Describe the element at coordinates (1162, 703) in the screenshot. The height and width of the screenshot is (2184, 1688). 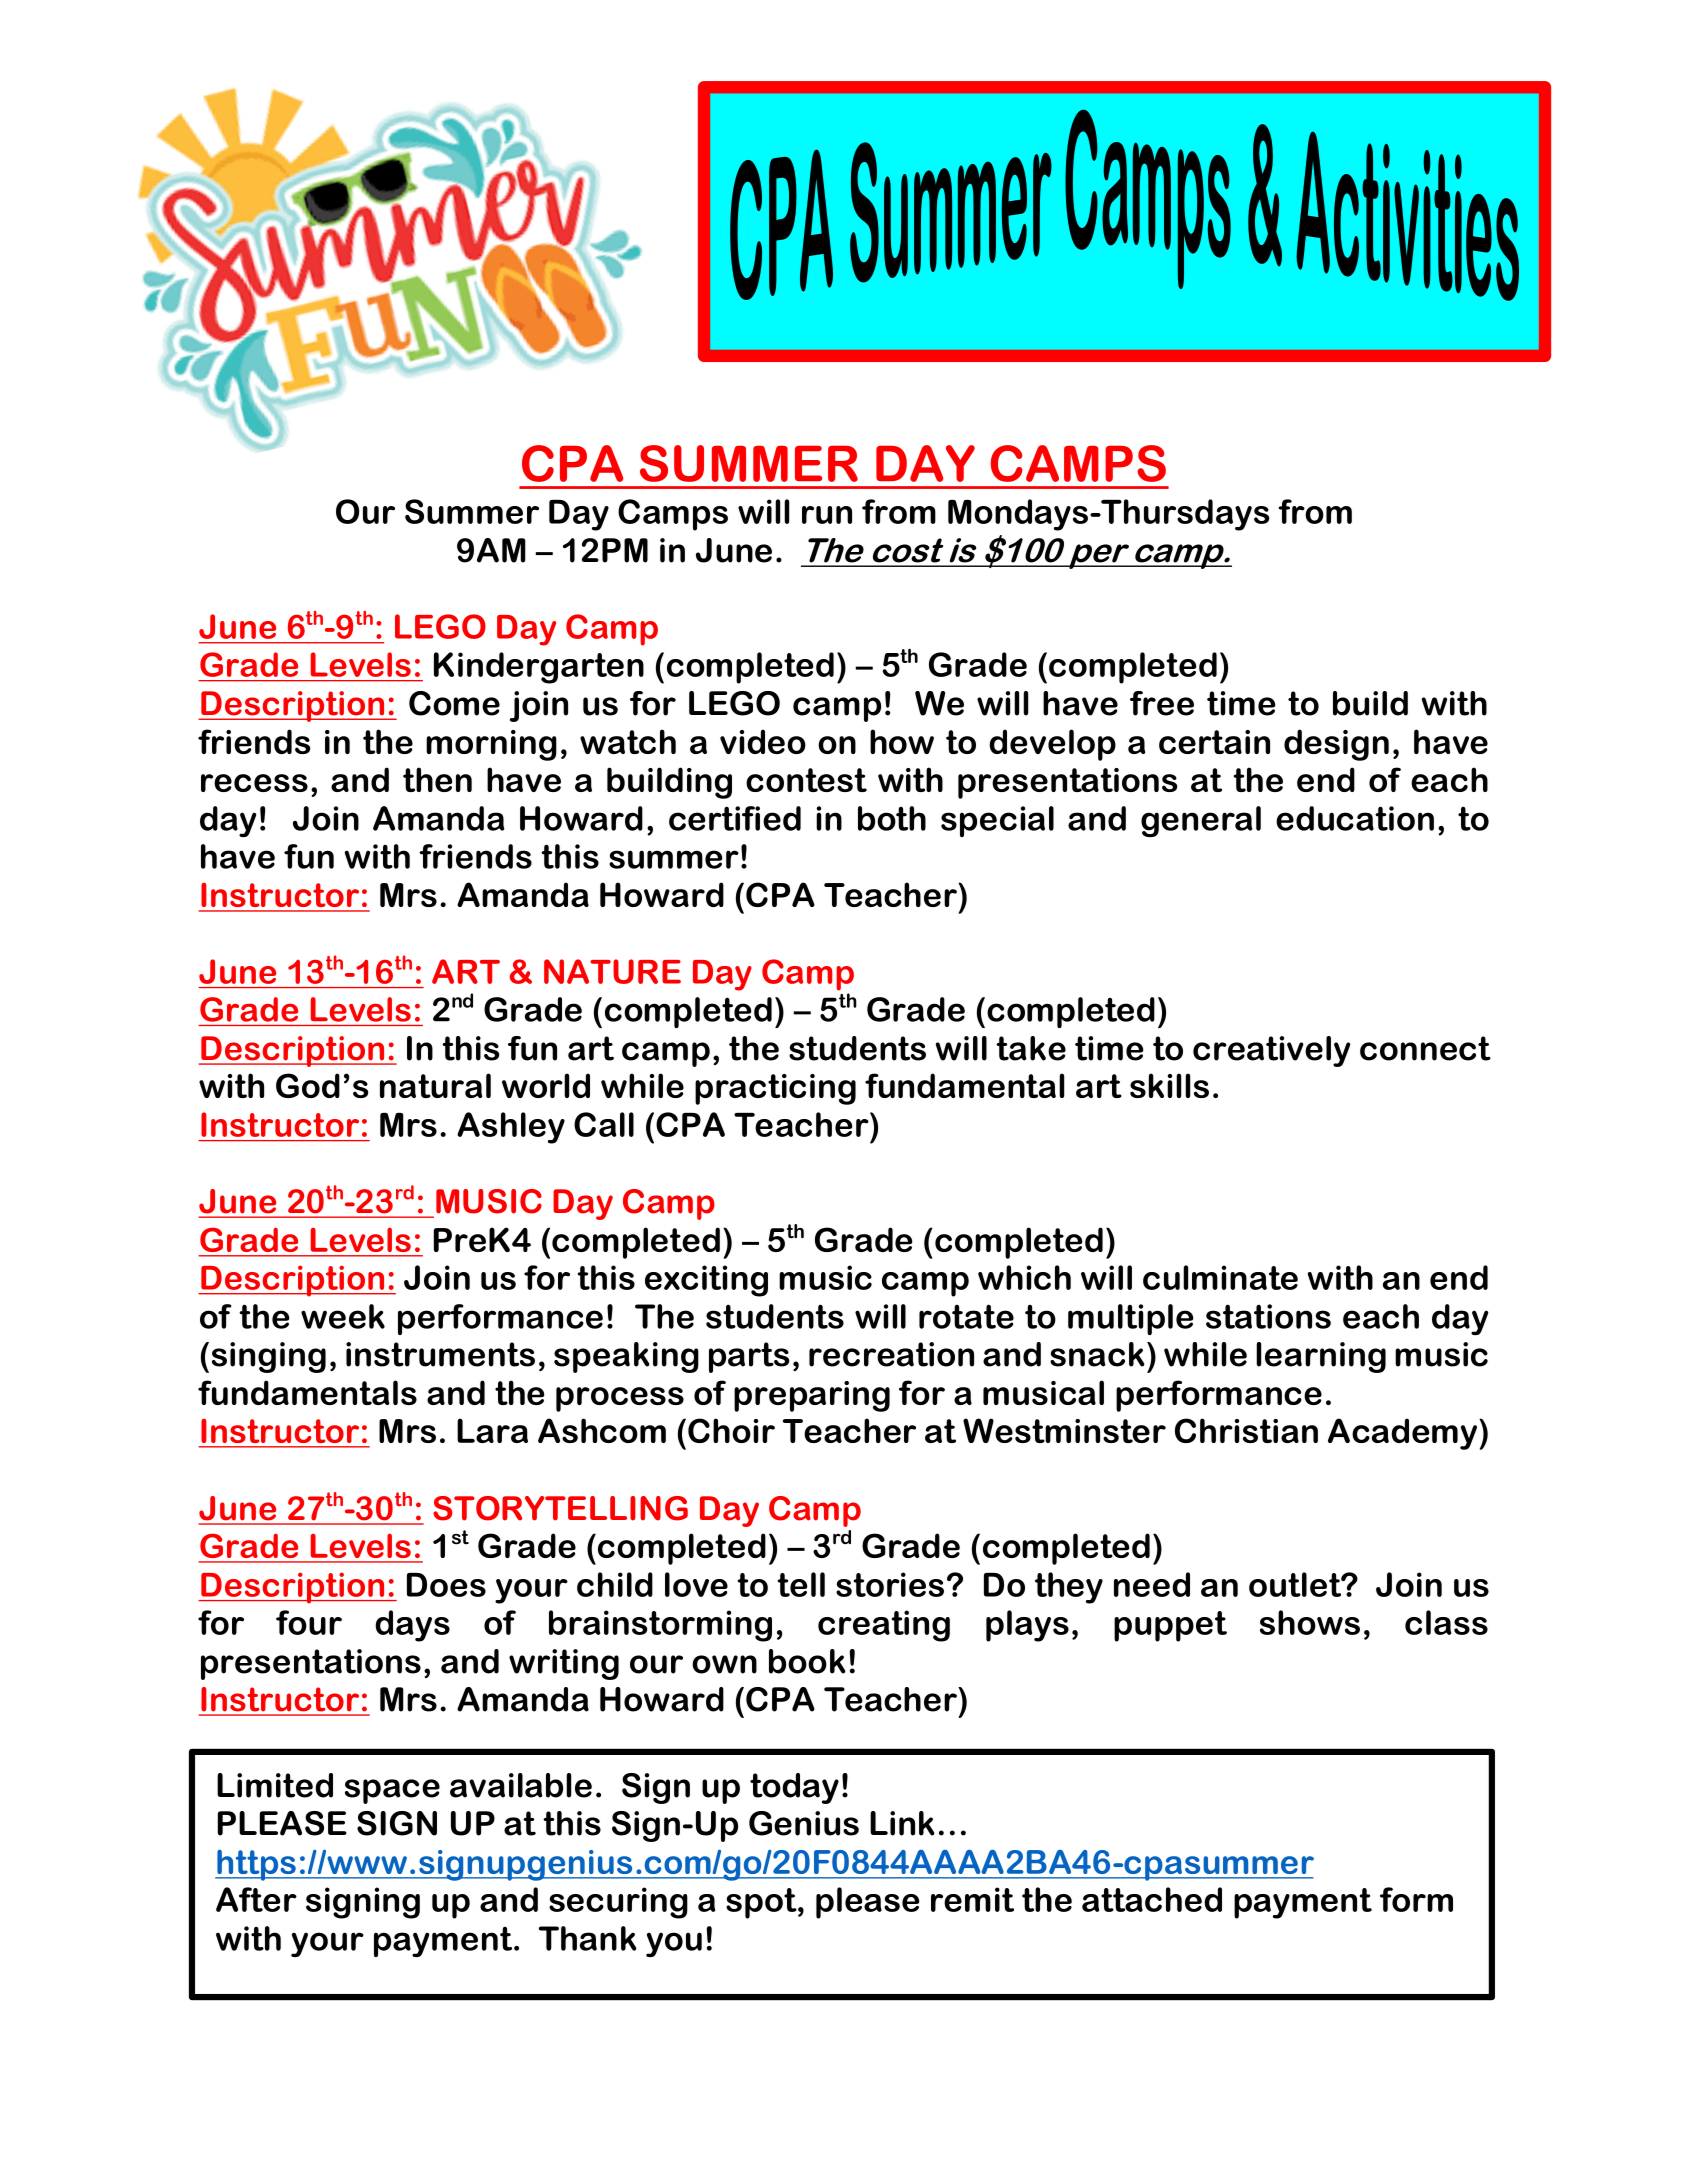
I see `free` at that location.
